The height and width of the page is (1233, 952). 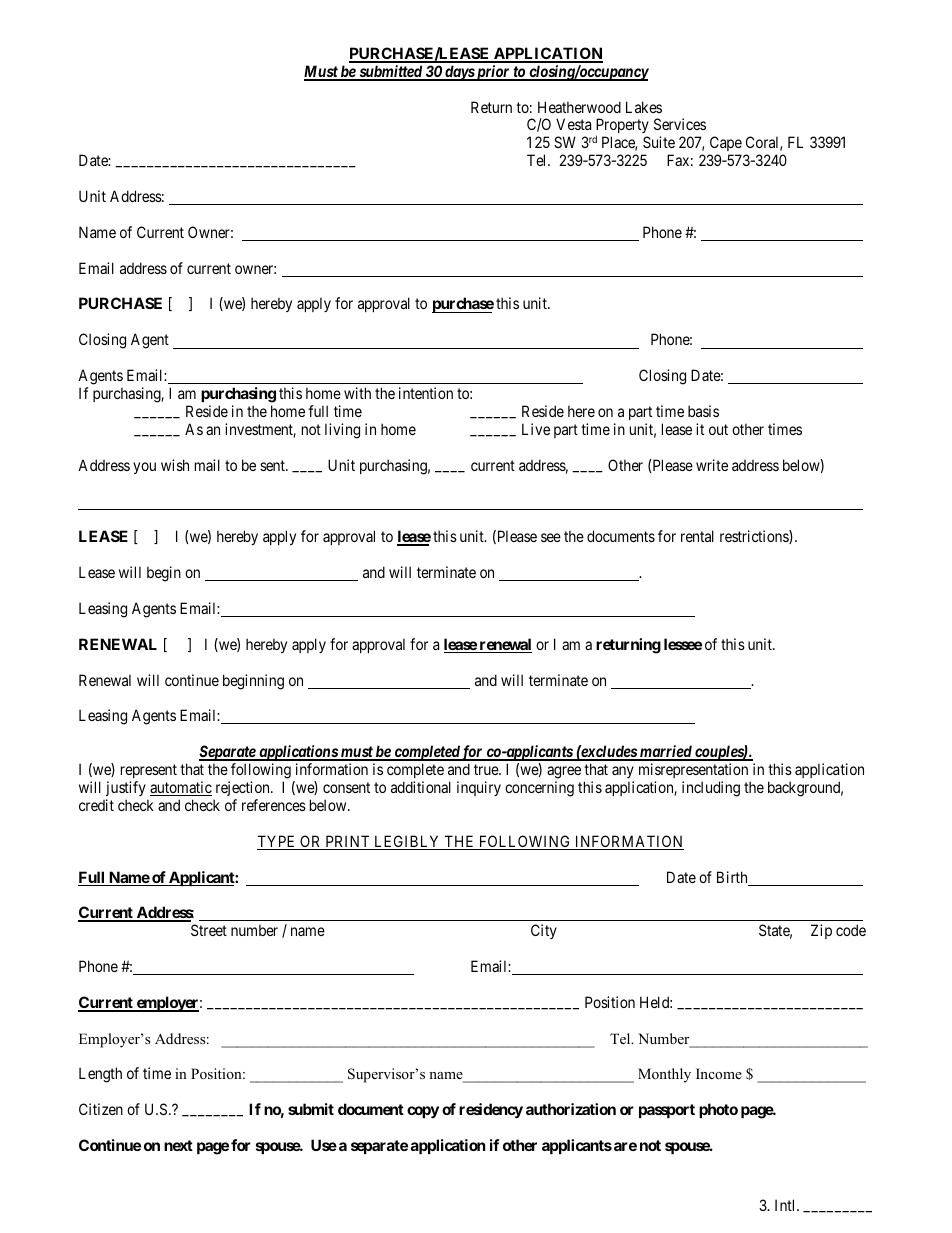 I want to click on with, so click(x=357, y=393).
